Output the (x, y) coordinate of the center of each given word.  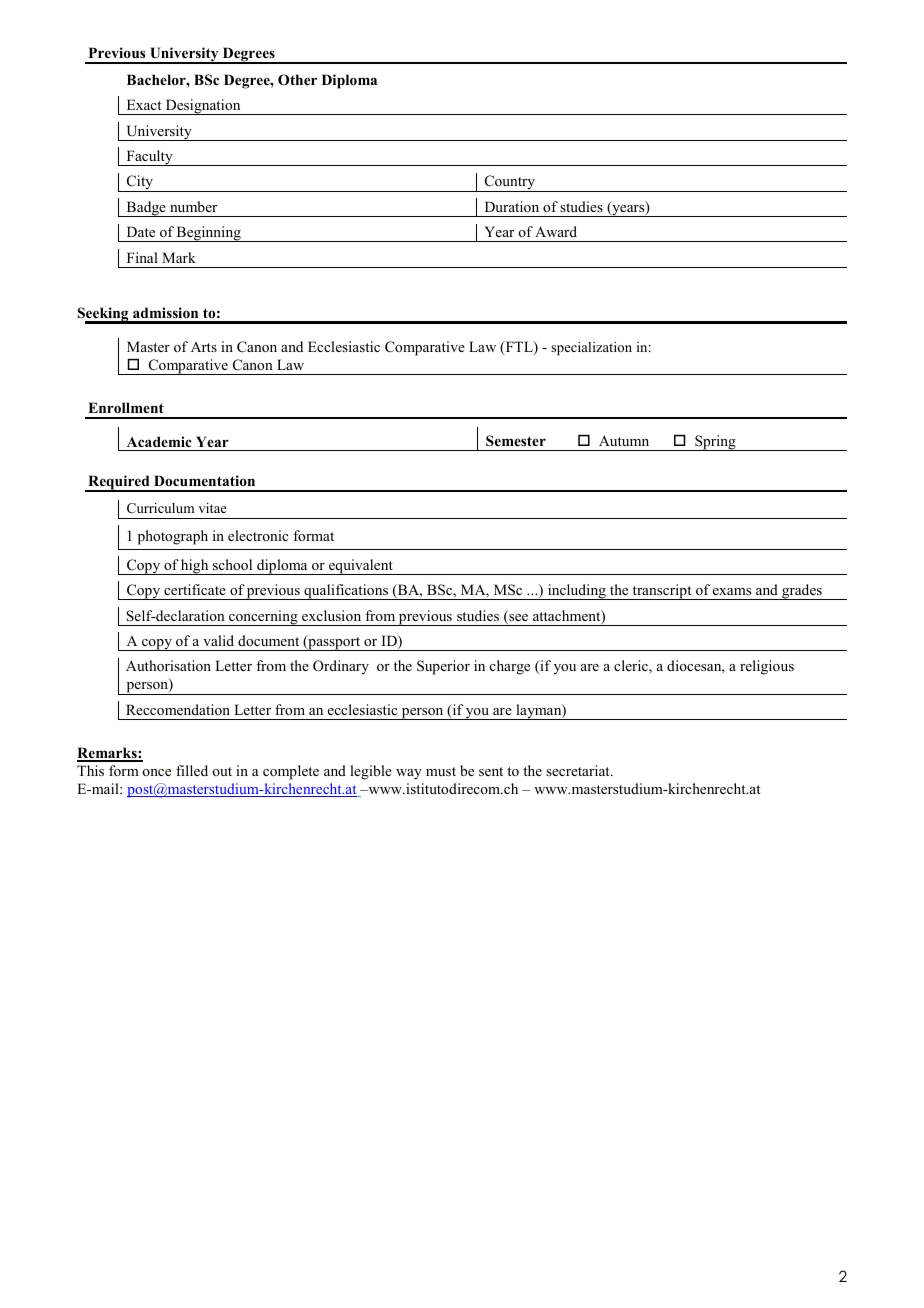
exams (732, 591)
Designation (203, 107)
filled (192, 770)
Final (142, 257)
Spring (715, 443)
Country (510, 183)
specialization (591, 348)
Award (556, 231)
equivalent (361, 567)
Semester (516, 440)
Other (297, 80)
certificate (195, 589)
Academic (159, 441)
